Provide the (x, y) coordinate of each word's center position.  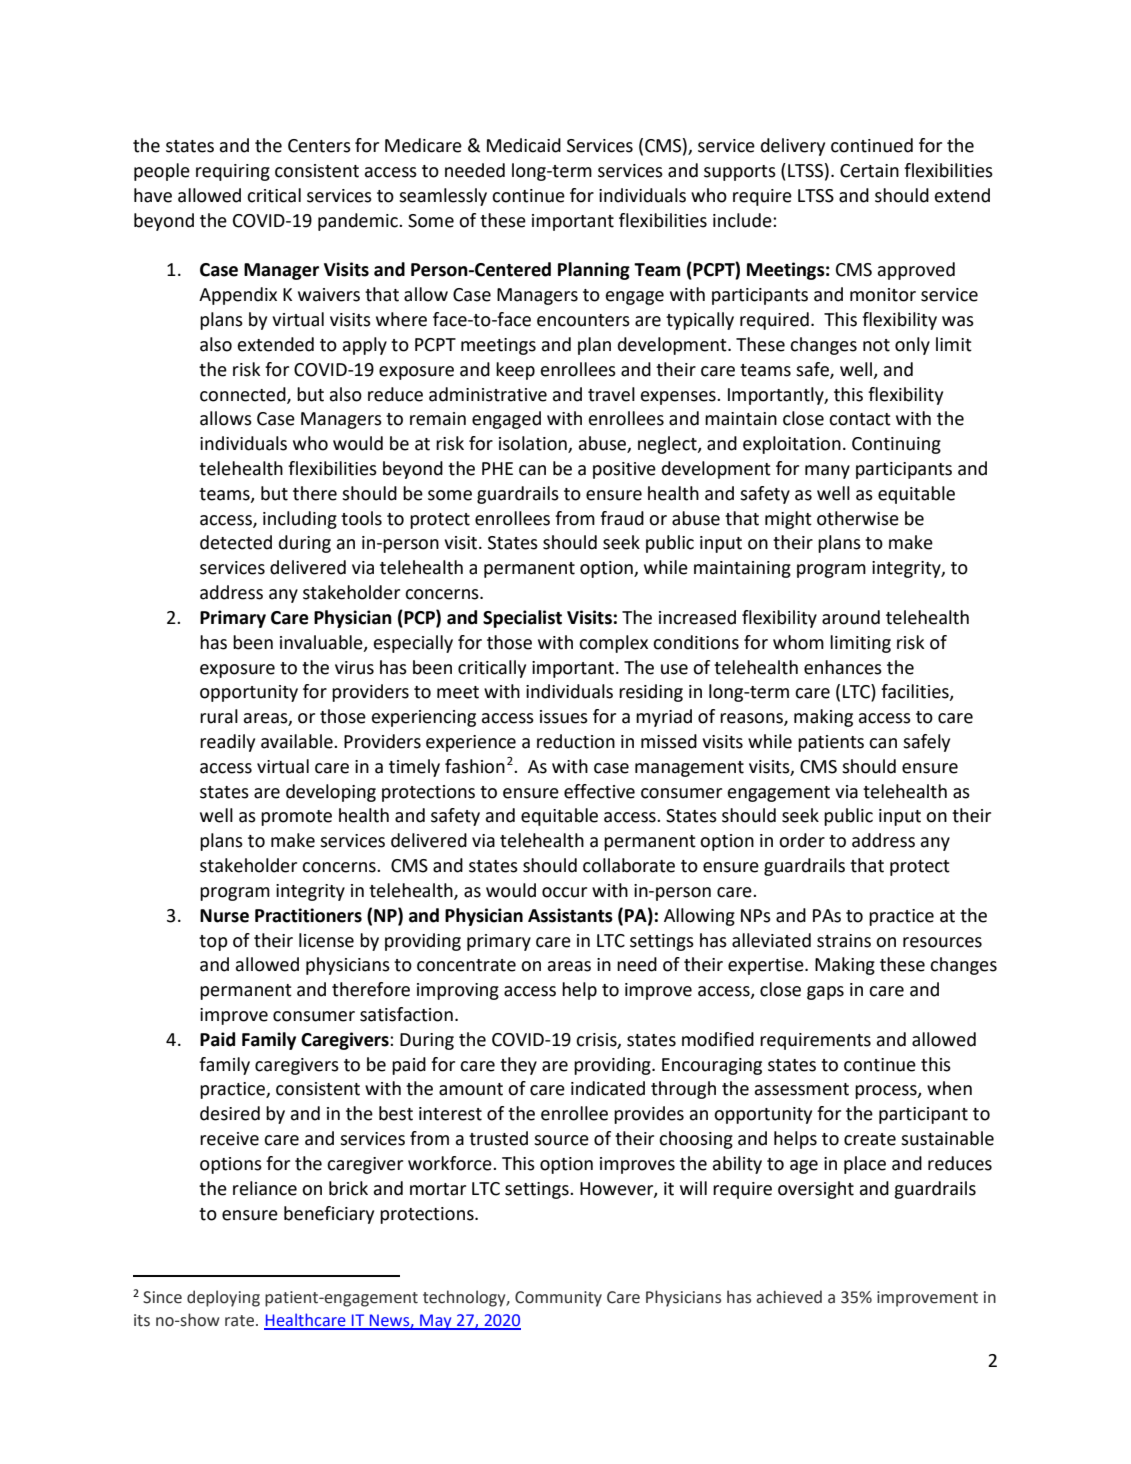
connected (244, 395)
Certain (869, 171)
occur (564, 892)
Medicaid (524, 145)
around (851, 617)
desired (230, 1113)
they (518, 1066)
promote (296, 818)
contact (860, 419)
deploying (223, 1298)
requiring (233, 172)
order (802, 840)
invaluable (322, 643)
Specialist (522, 619)
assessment (802, 1089)
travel (611, 394)
